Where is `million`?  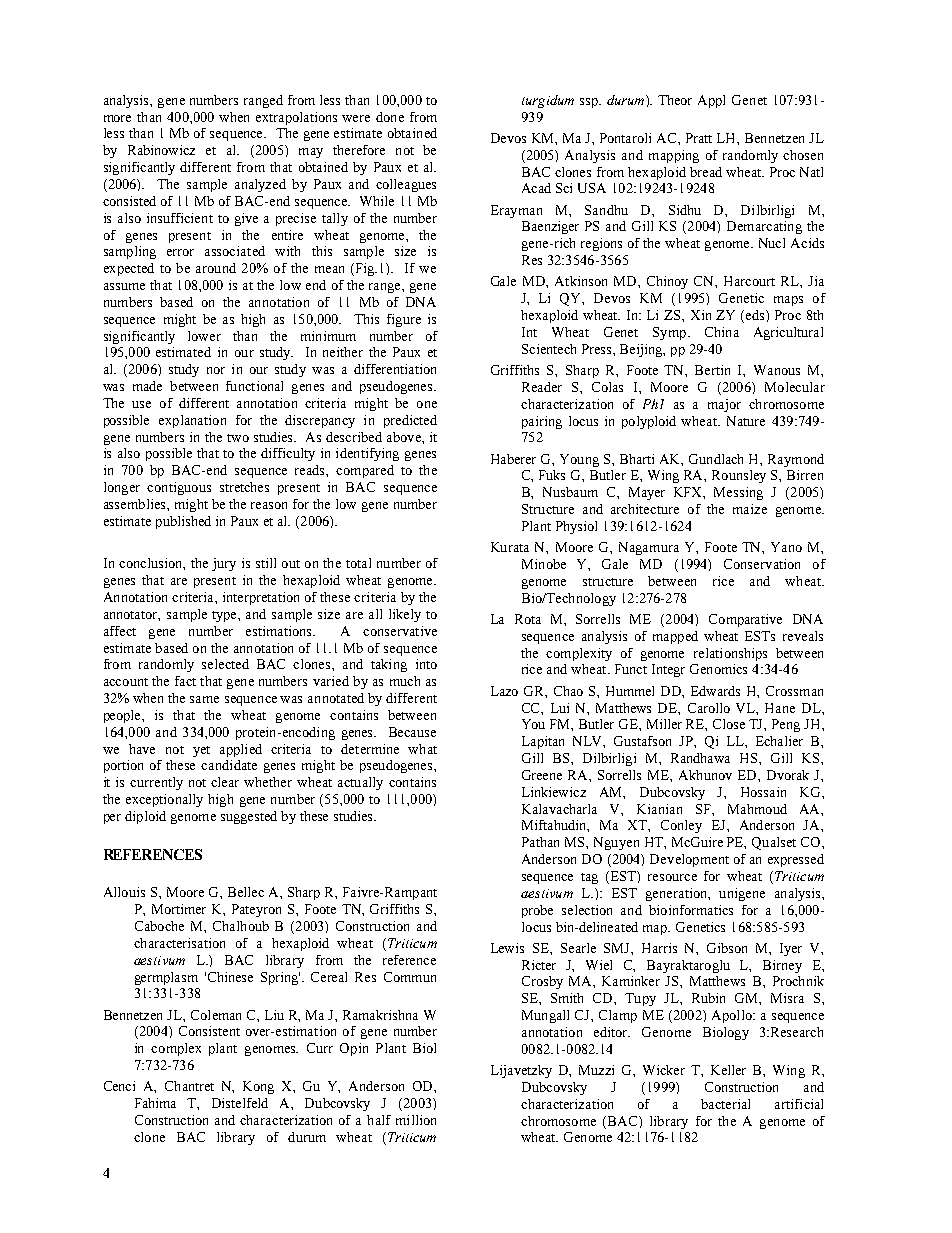 million is located at coordinates (416, 1120).
